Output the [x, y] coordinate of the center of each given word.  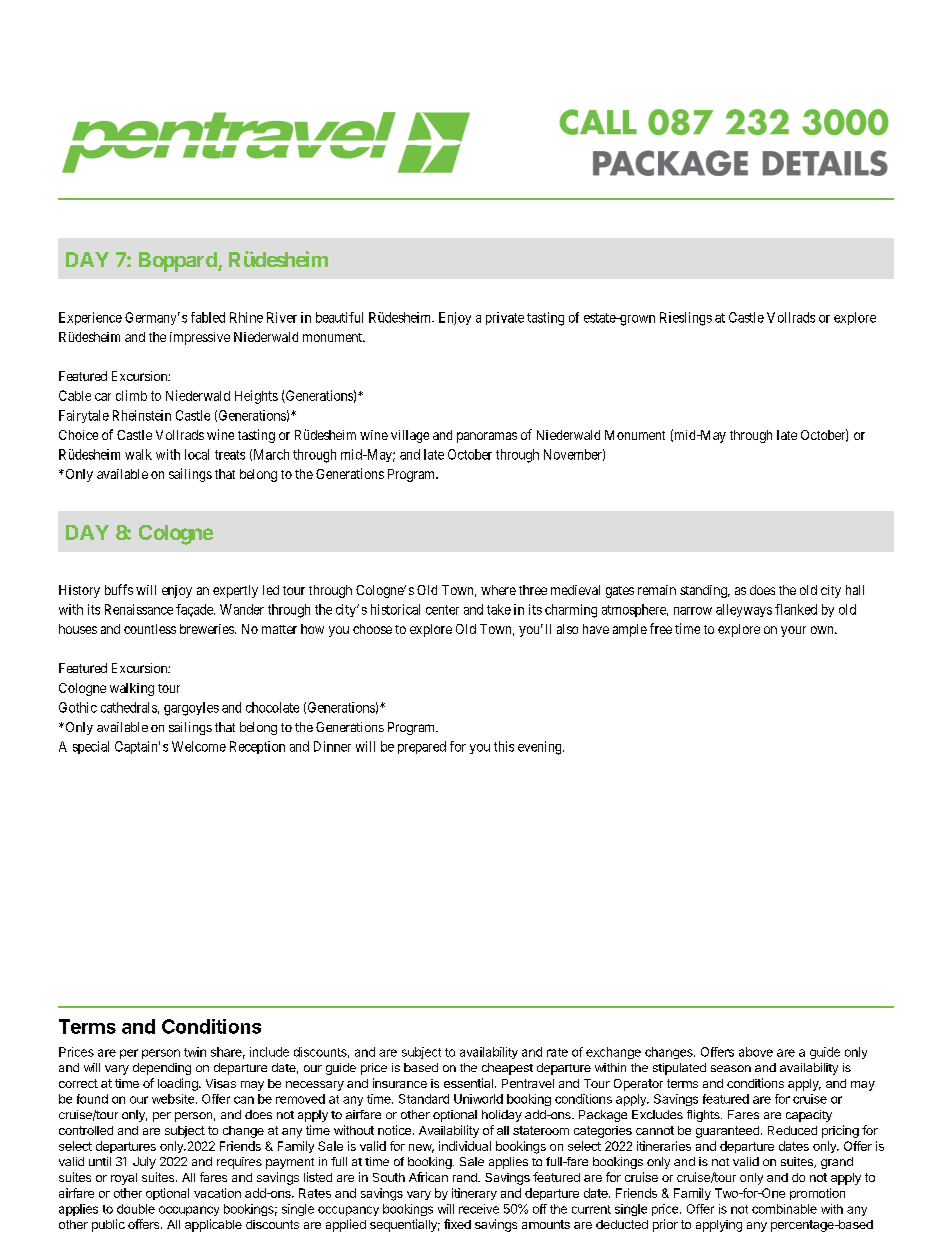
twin [195, 1052]
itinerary [474, 1194]
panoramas [487, 437]
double [136, 1209]
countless [150, 629]
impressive [200, 338]
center [442, 610]
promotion [817, 1194]
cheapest [507, 1069]
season [731, 1068]
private [505, 318]
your [793, 631]
